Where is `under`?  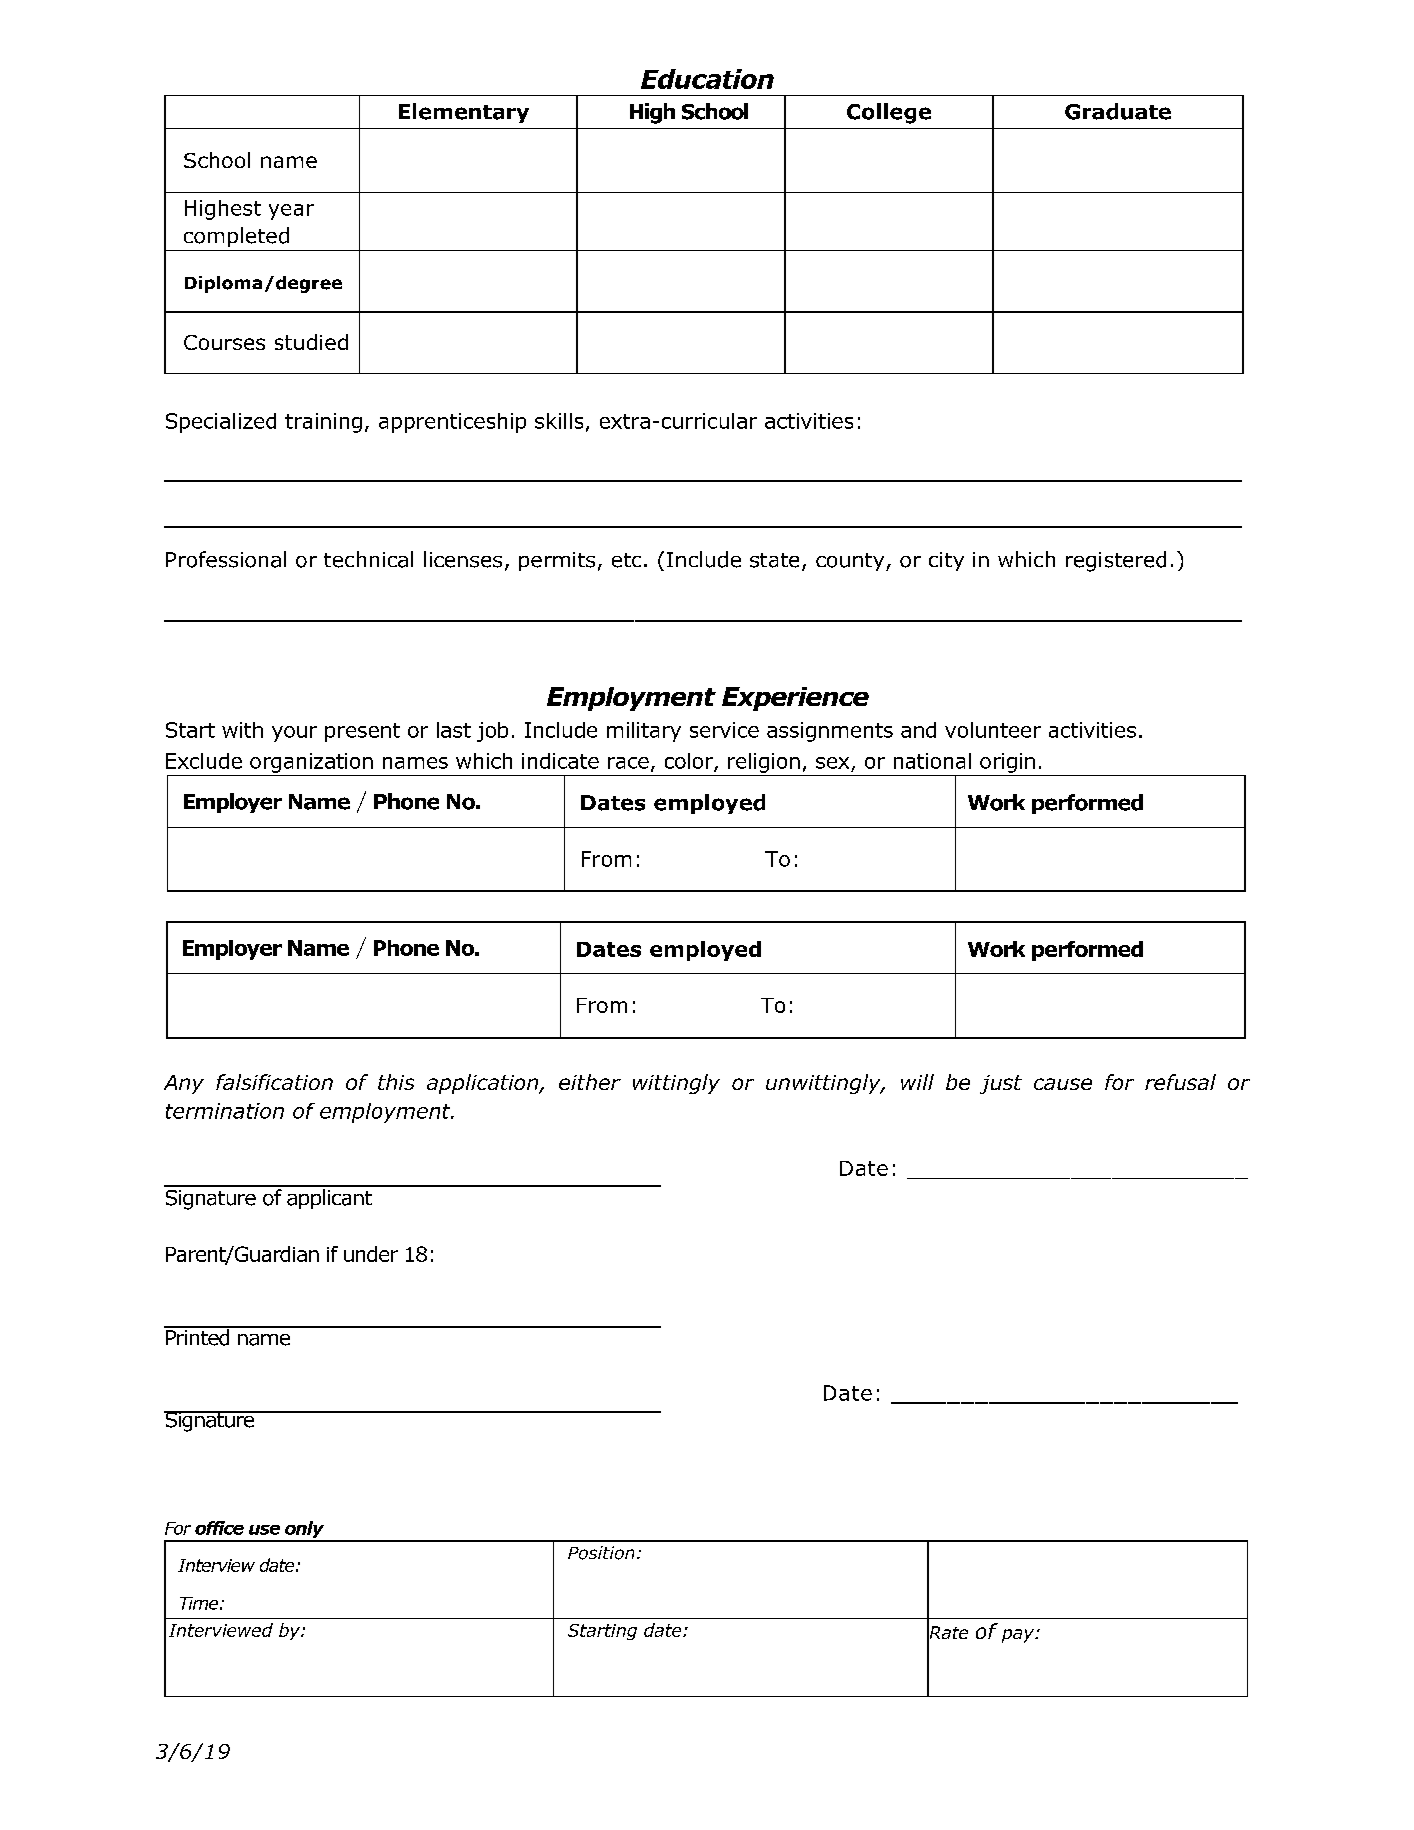
under is located at coordinates (371, 1254).
